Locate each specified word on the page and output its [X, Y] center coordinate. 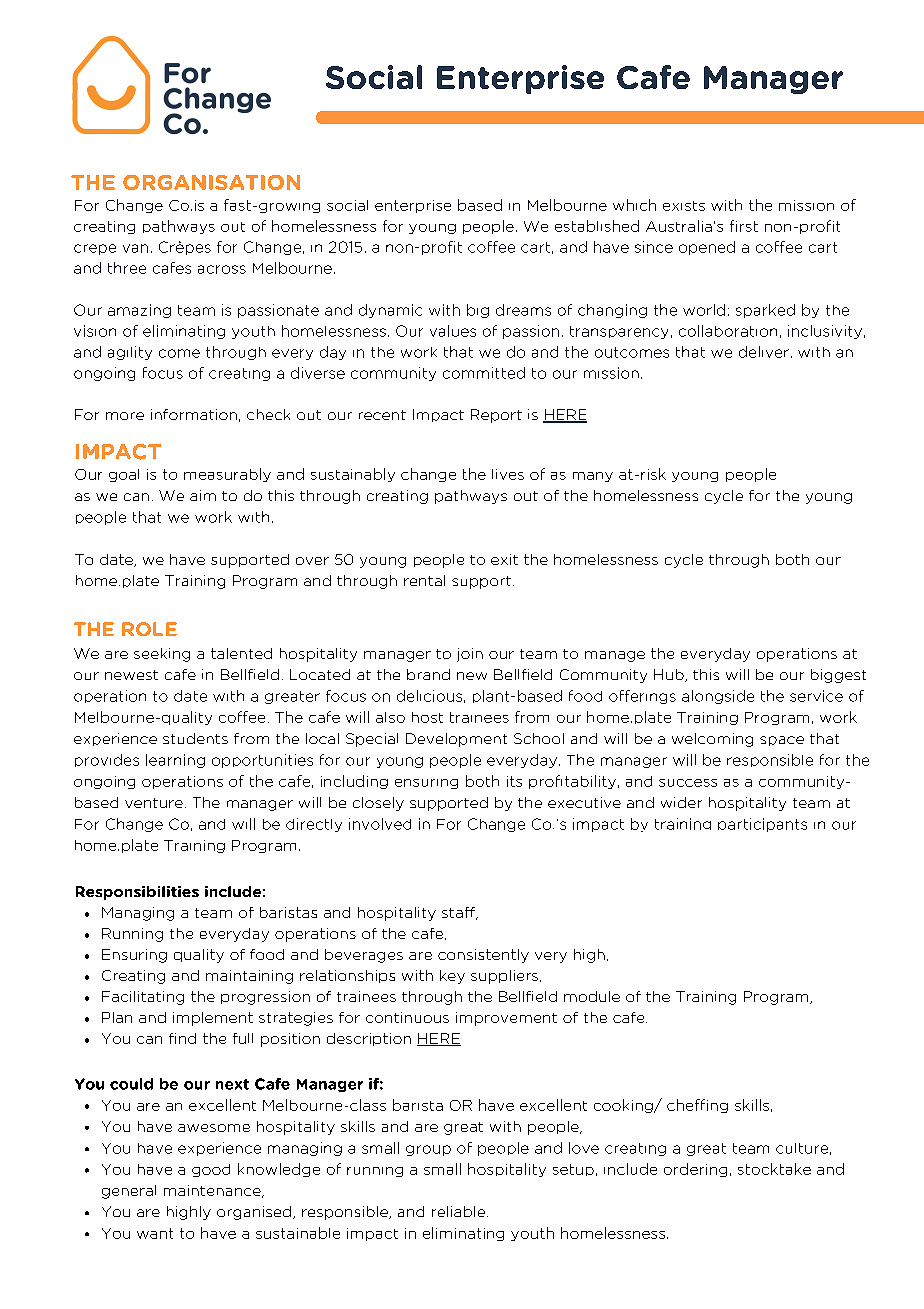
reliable [458, 1211]
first [744, 226]
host [427, 717]
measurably [227, 475]
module [592, 996]
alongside [718, 697]
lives [508, 474]
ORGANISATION [211, 182]
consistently [483, 956]
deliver [764, 352]
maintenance [213, 1191]
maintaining [249, 977]
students [195, 738]
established [597, 226]
